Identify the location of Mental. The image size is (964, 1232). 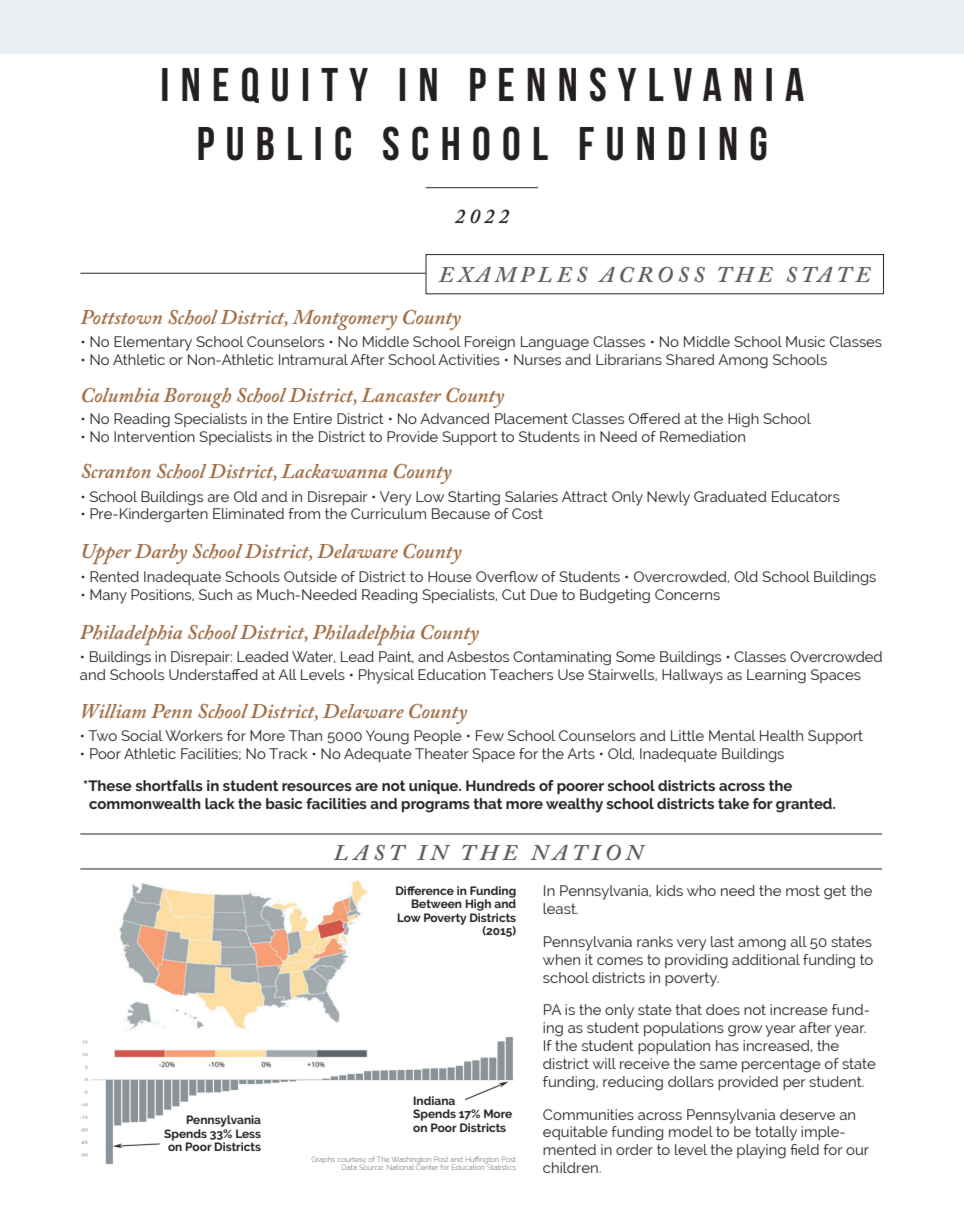
(732, 735).
